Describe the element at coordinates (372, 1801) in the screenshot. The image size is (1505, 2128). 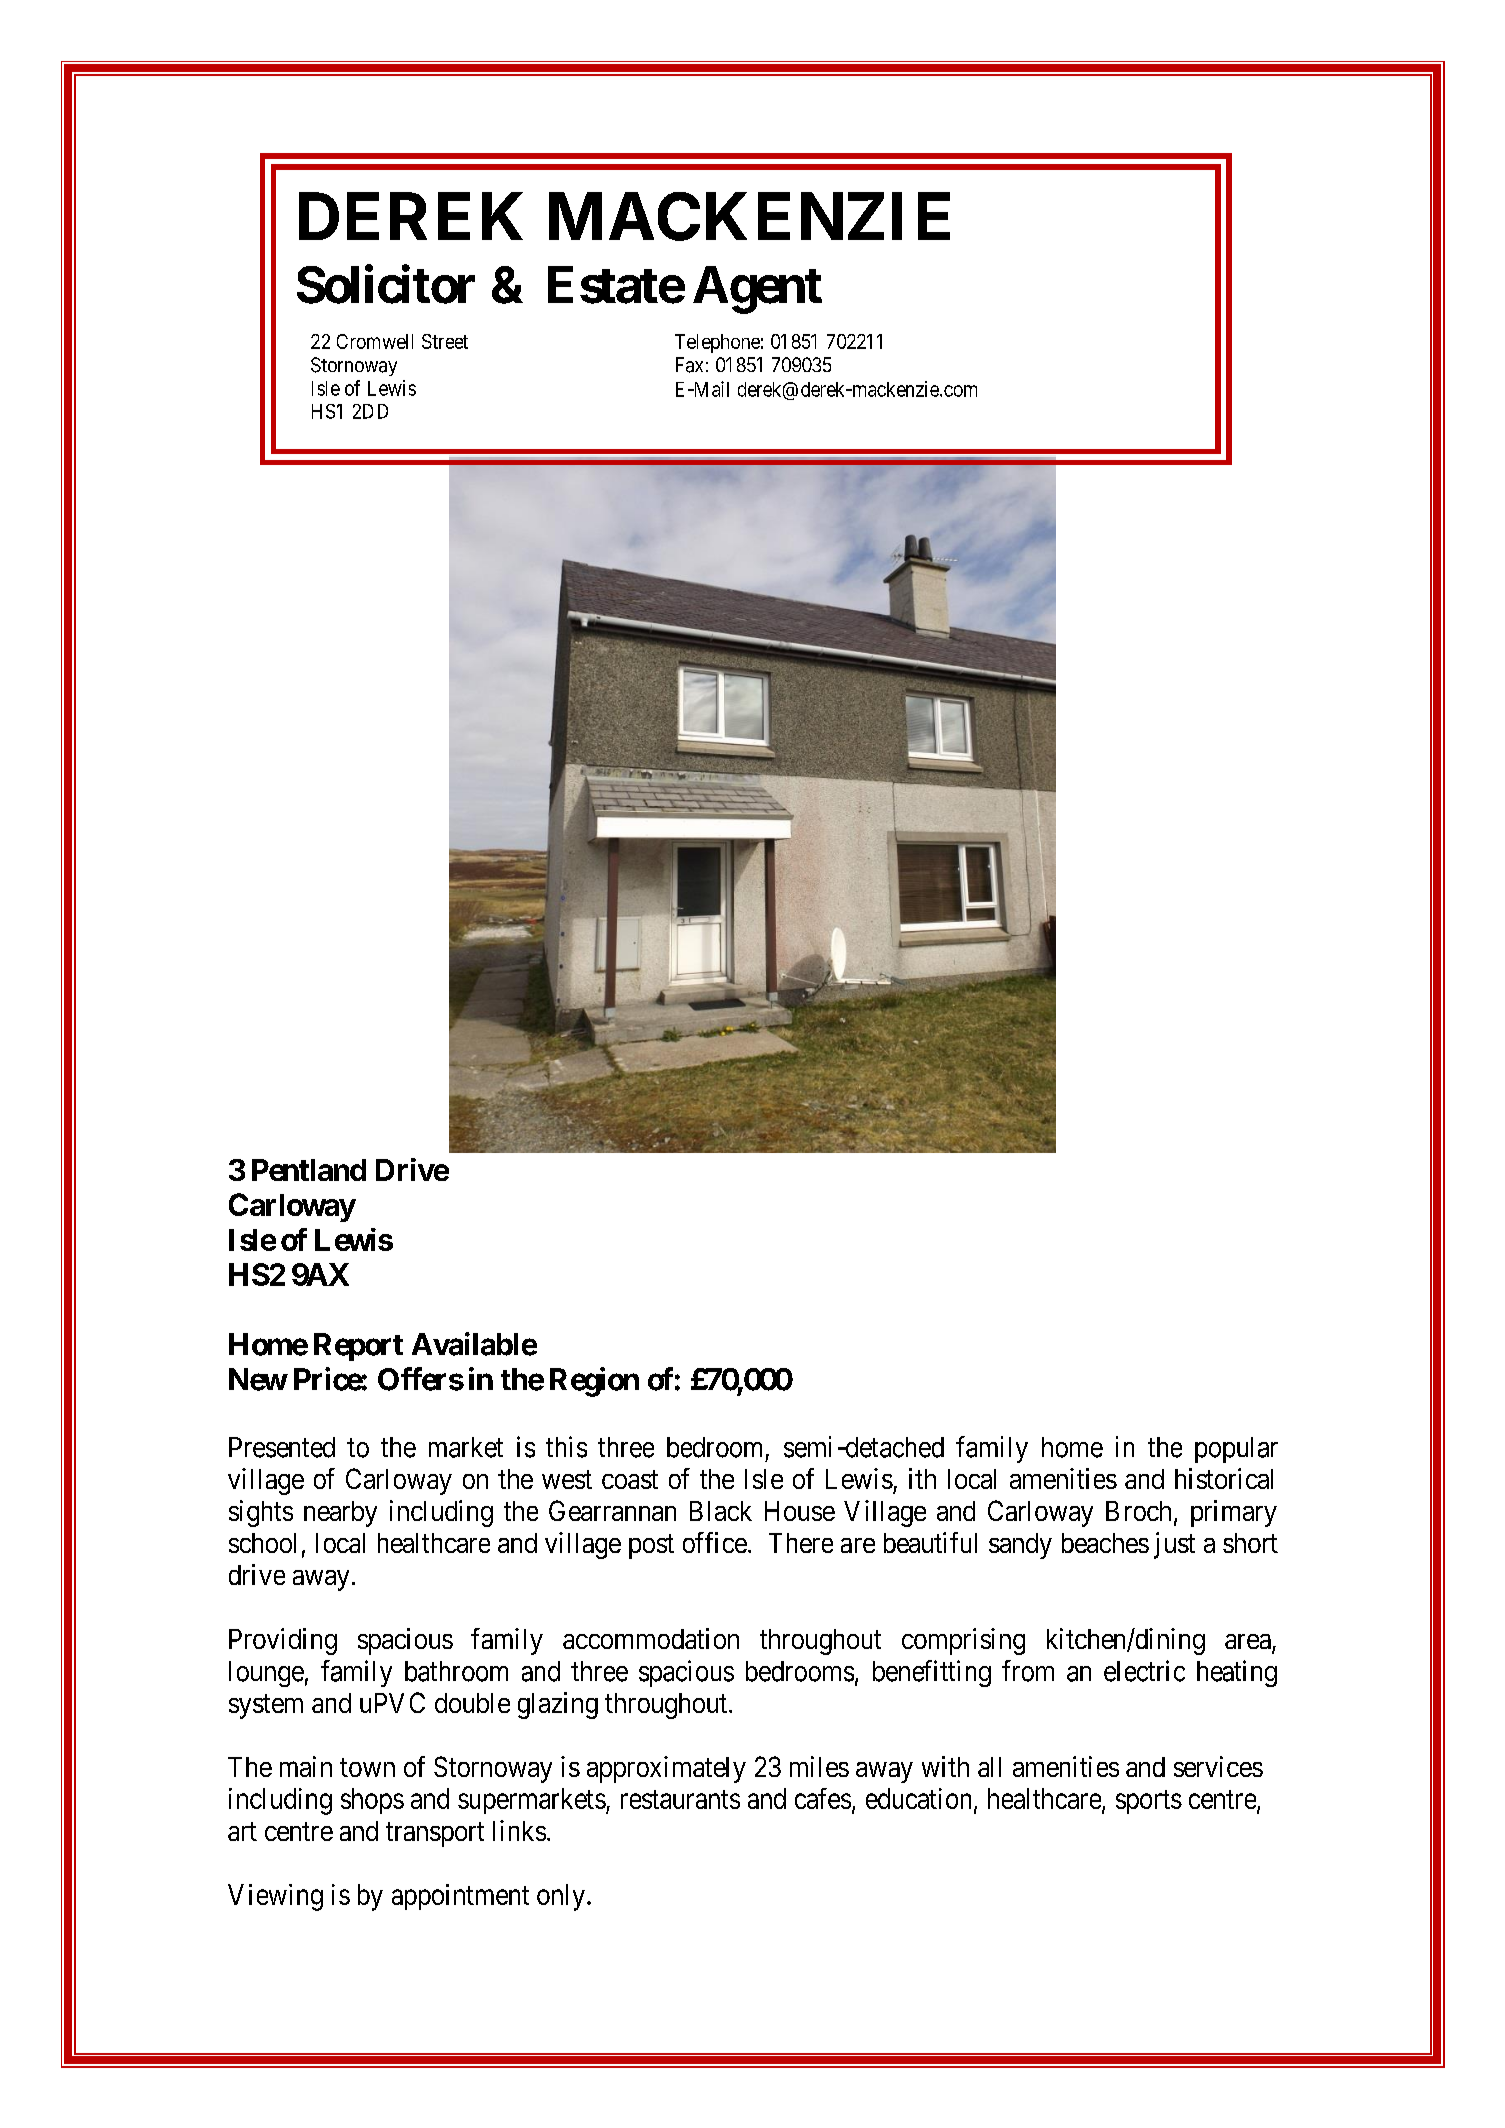
I see `shops` at that location.
